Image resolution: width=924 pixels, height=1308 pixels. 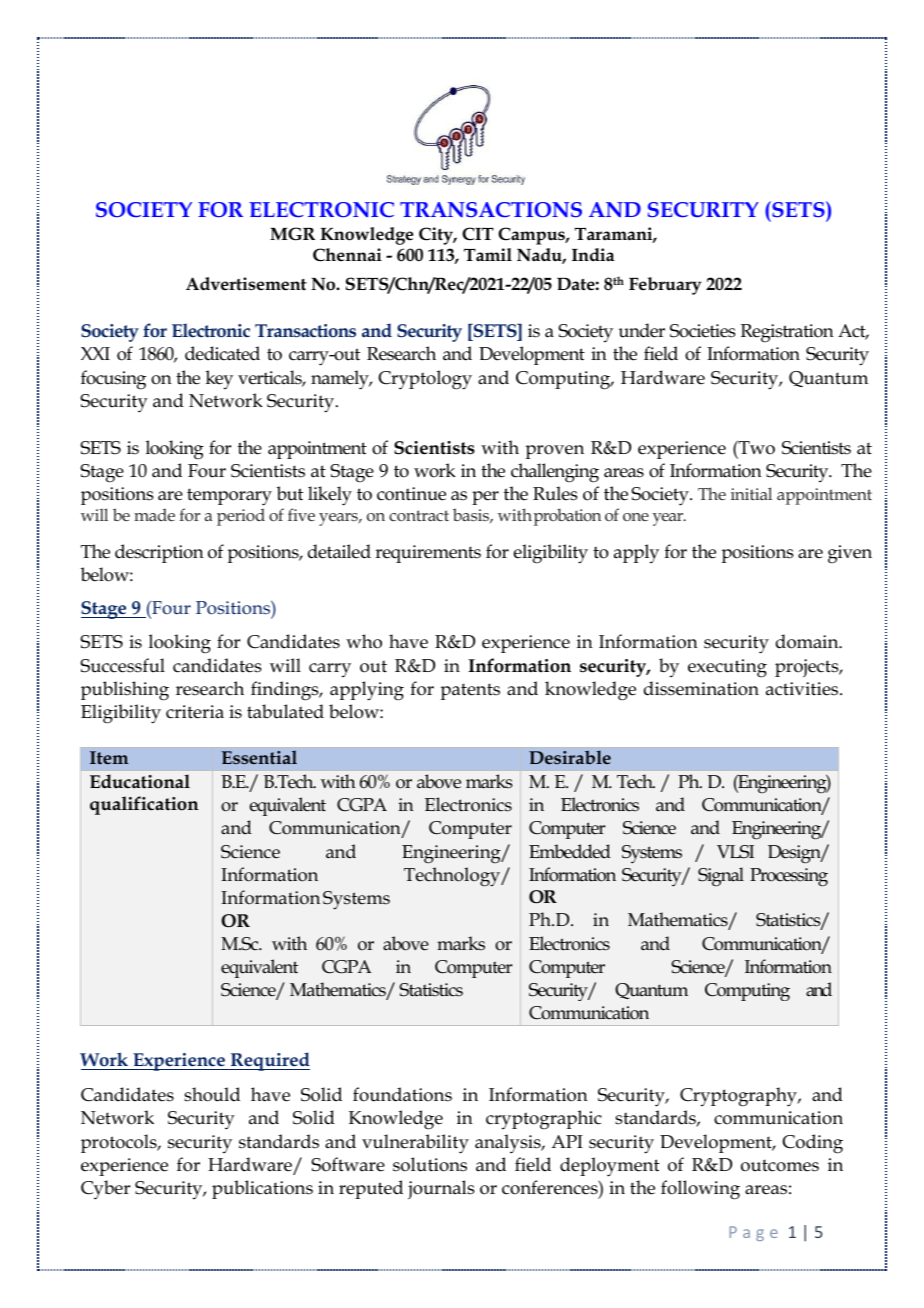 I want to click on activities, so click(x=803, y=689).
